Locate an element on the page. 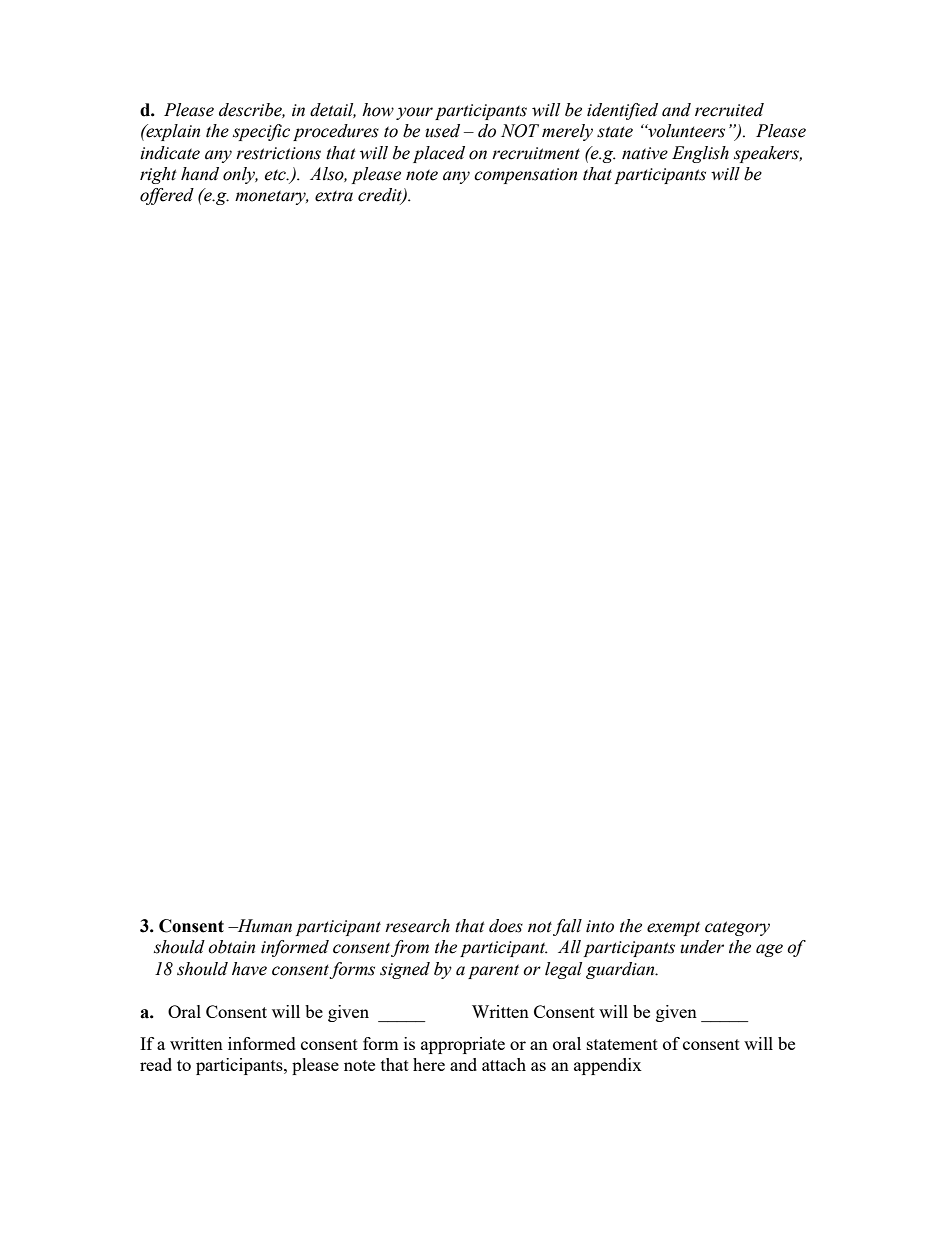 The image size is (952, 1233). appropriate is located at coordinates (463, 1045).
